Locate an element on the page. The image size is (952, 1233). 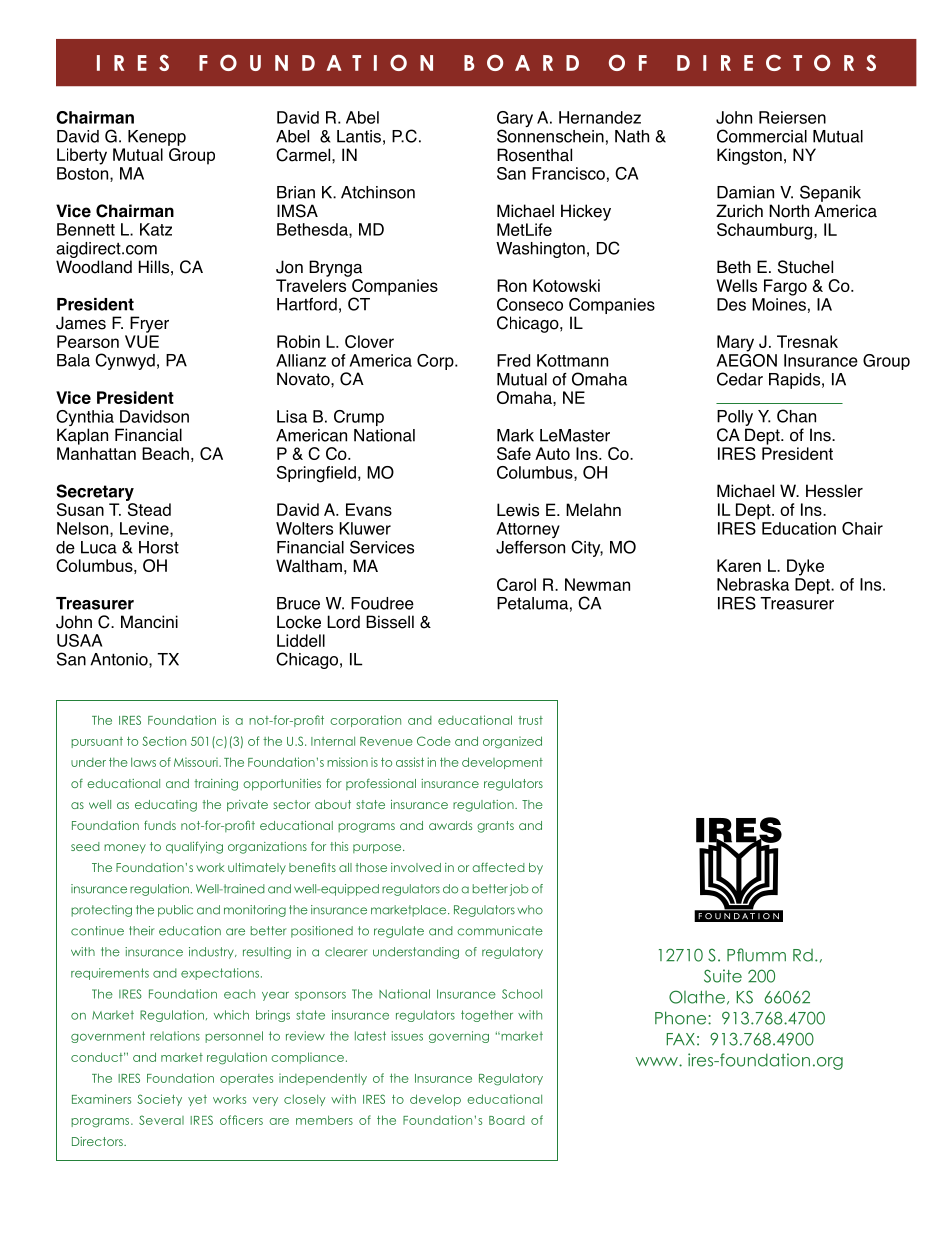
Kingston is located at coordinates (749, 156).
